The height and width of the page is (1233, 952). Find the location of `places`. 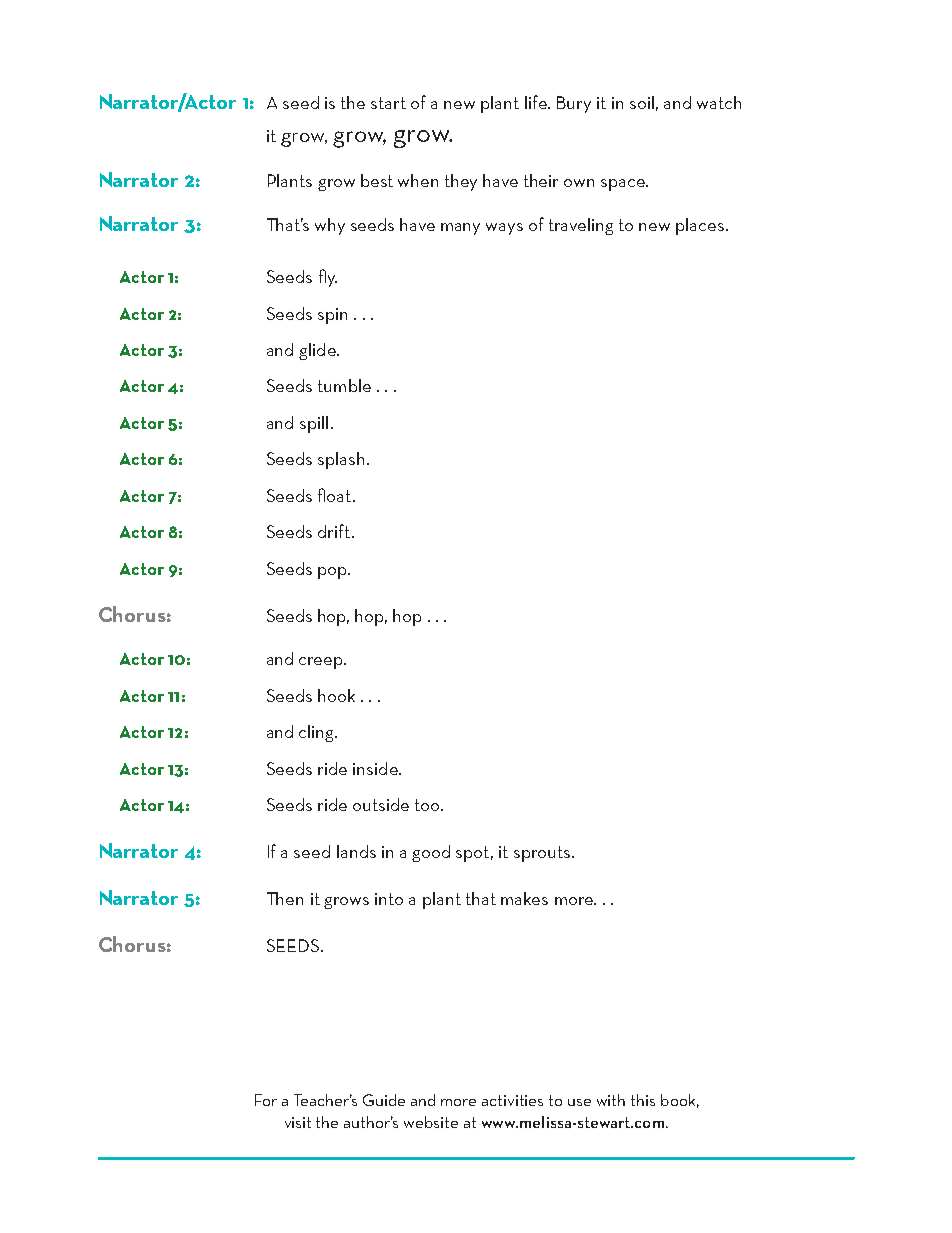

places is located at coordinates (700, 226).
